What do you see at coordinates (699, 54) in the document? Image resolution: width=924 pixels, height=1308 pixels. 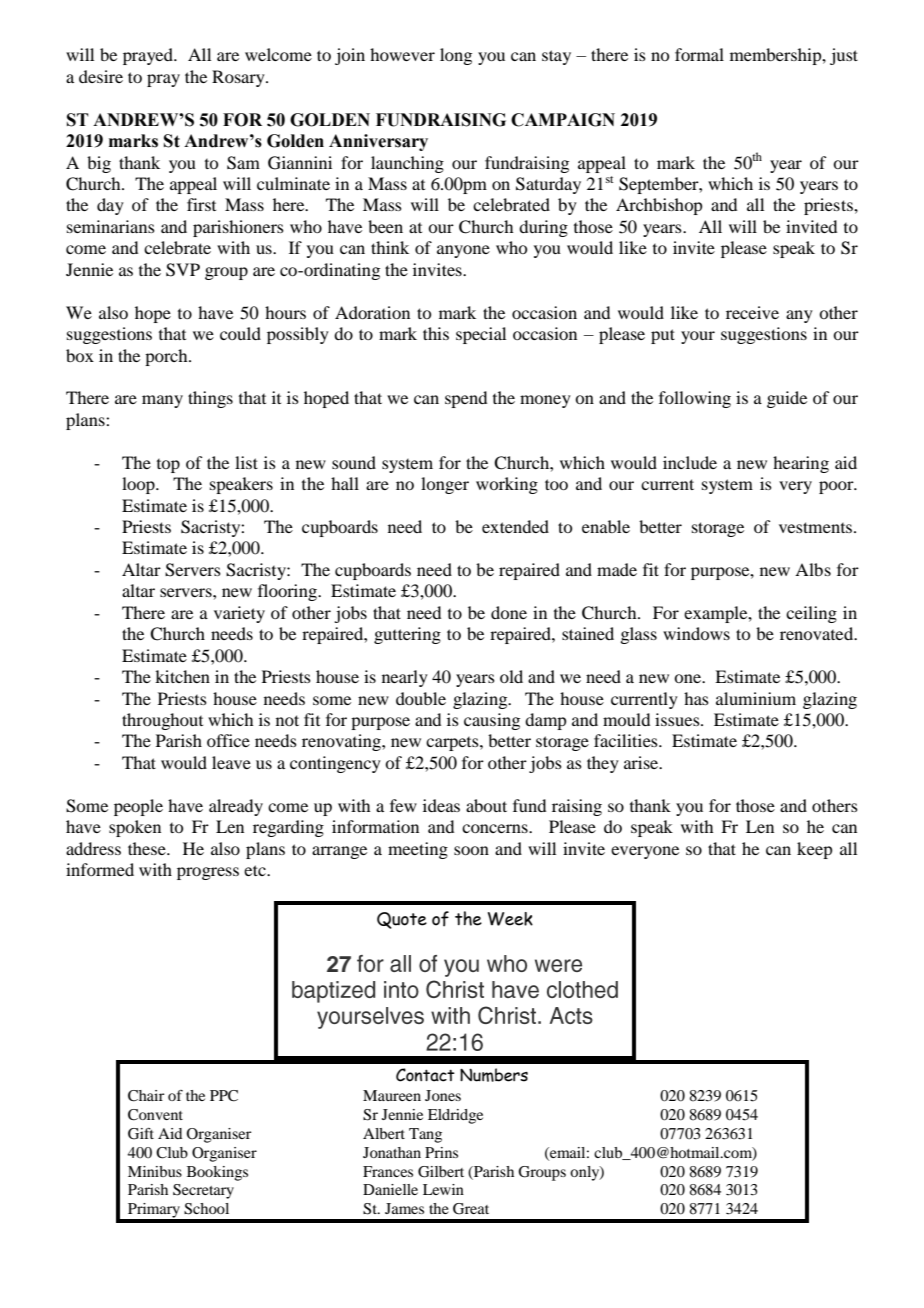 I see `formal` at bounding box center [699, 54].
